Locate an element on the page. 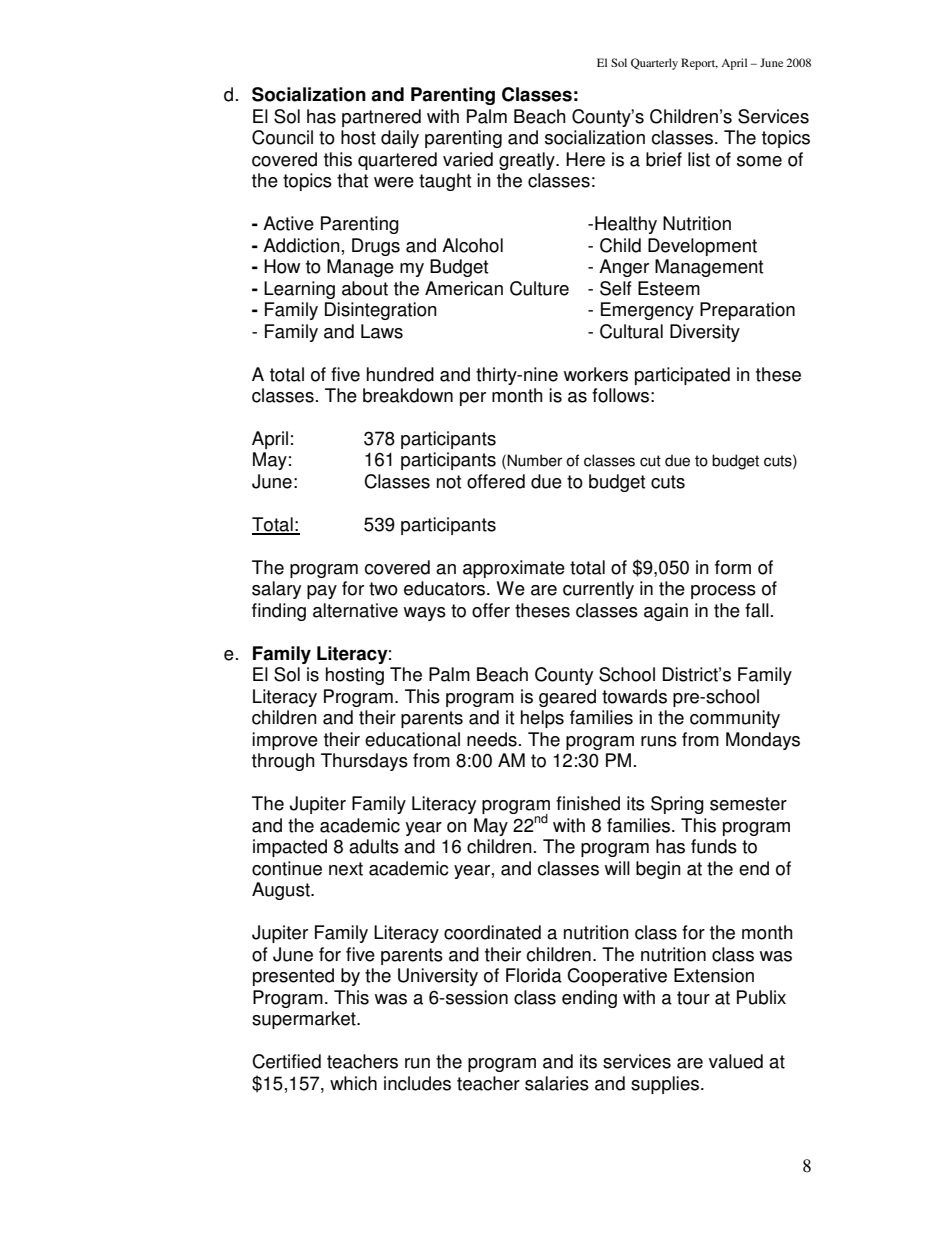 This page has width=952, height=1233. salaries is located at coordinates (557, 1083).
